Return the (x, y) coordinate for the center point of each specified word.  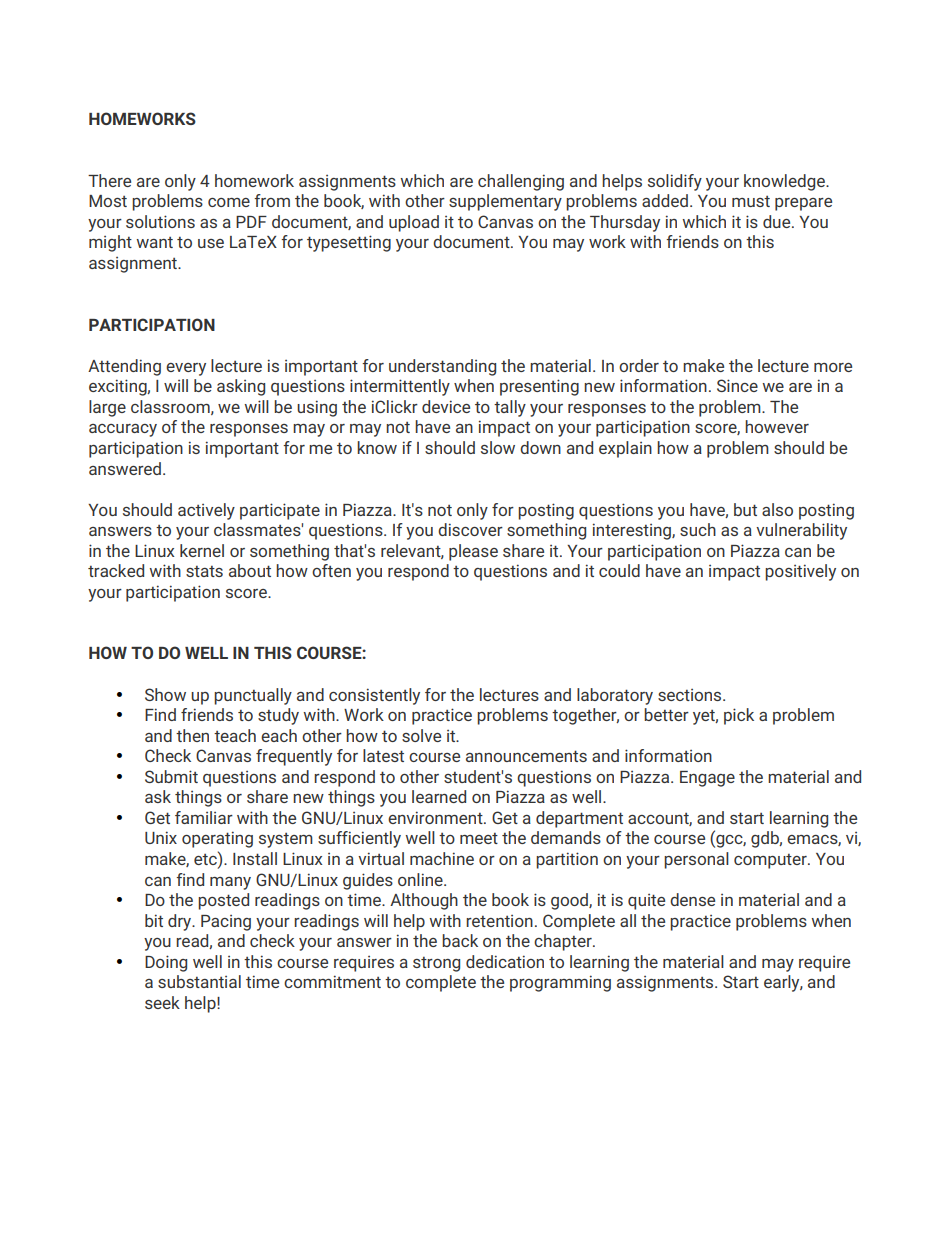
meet (479, 838)
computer (771, 861)
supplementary (505, 202)
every (186, 369)
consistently (374, 696)
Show (165, 694)
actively (206, 511)
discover (470, 529)
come (229, 202)
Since (737, 385)
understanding (442, 367)
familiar (204, 817)
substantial (199, 981)
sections (691, 695)
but (745, 509)
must (751, 201)
